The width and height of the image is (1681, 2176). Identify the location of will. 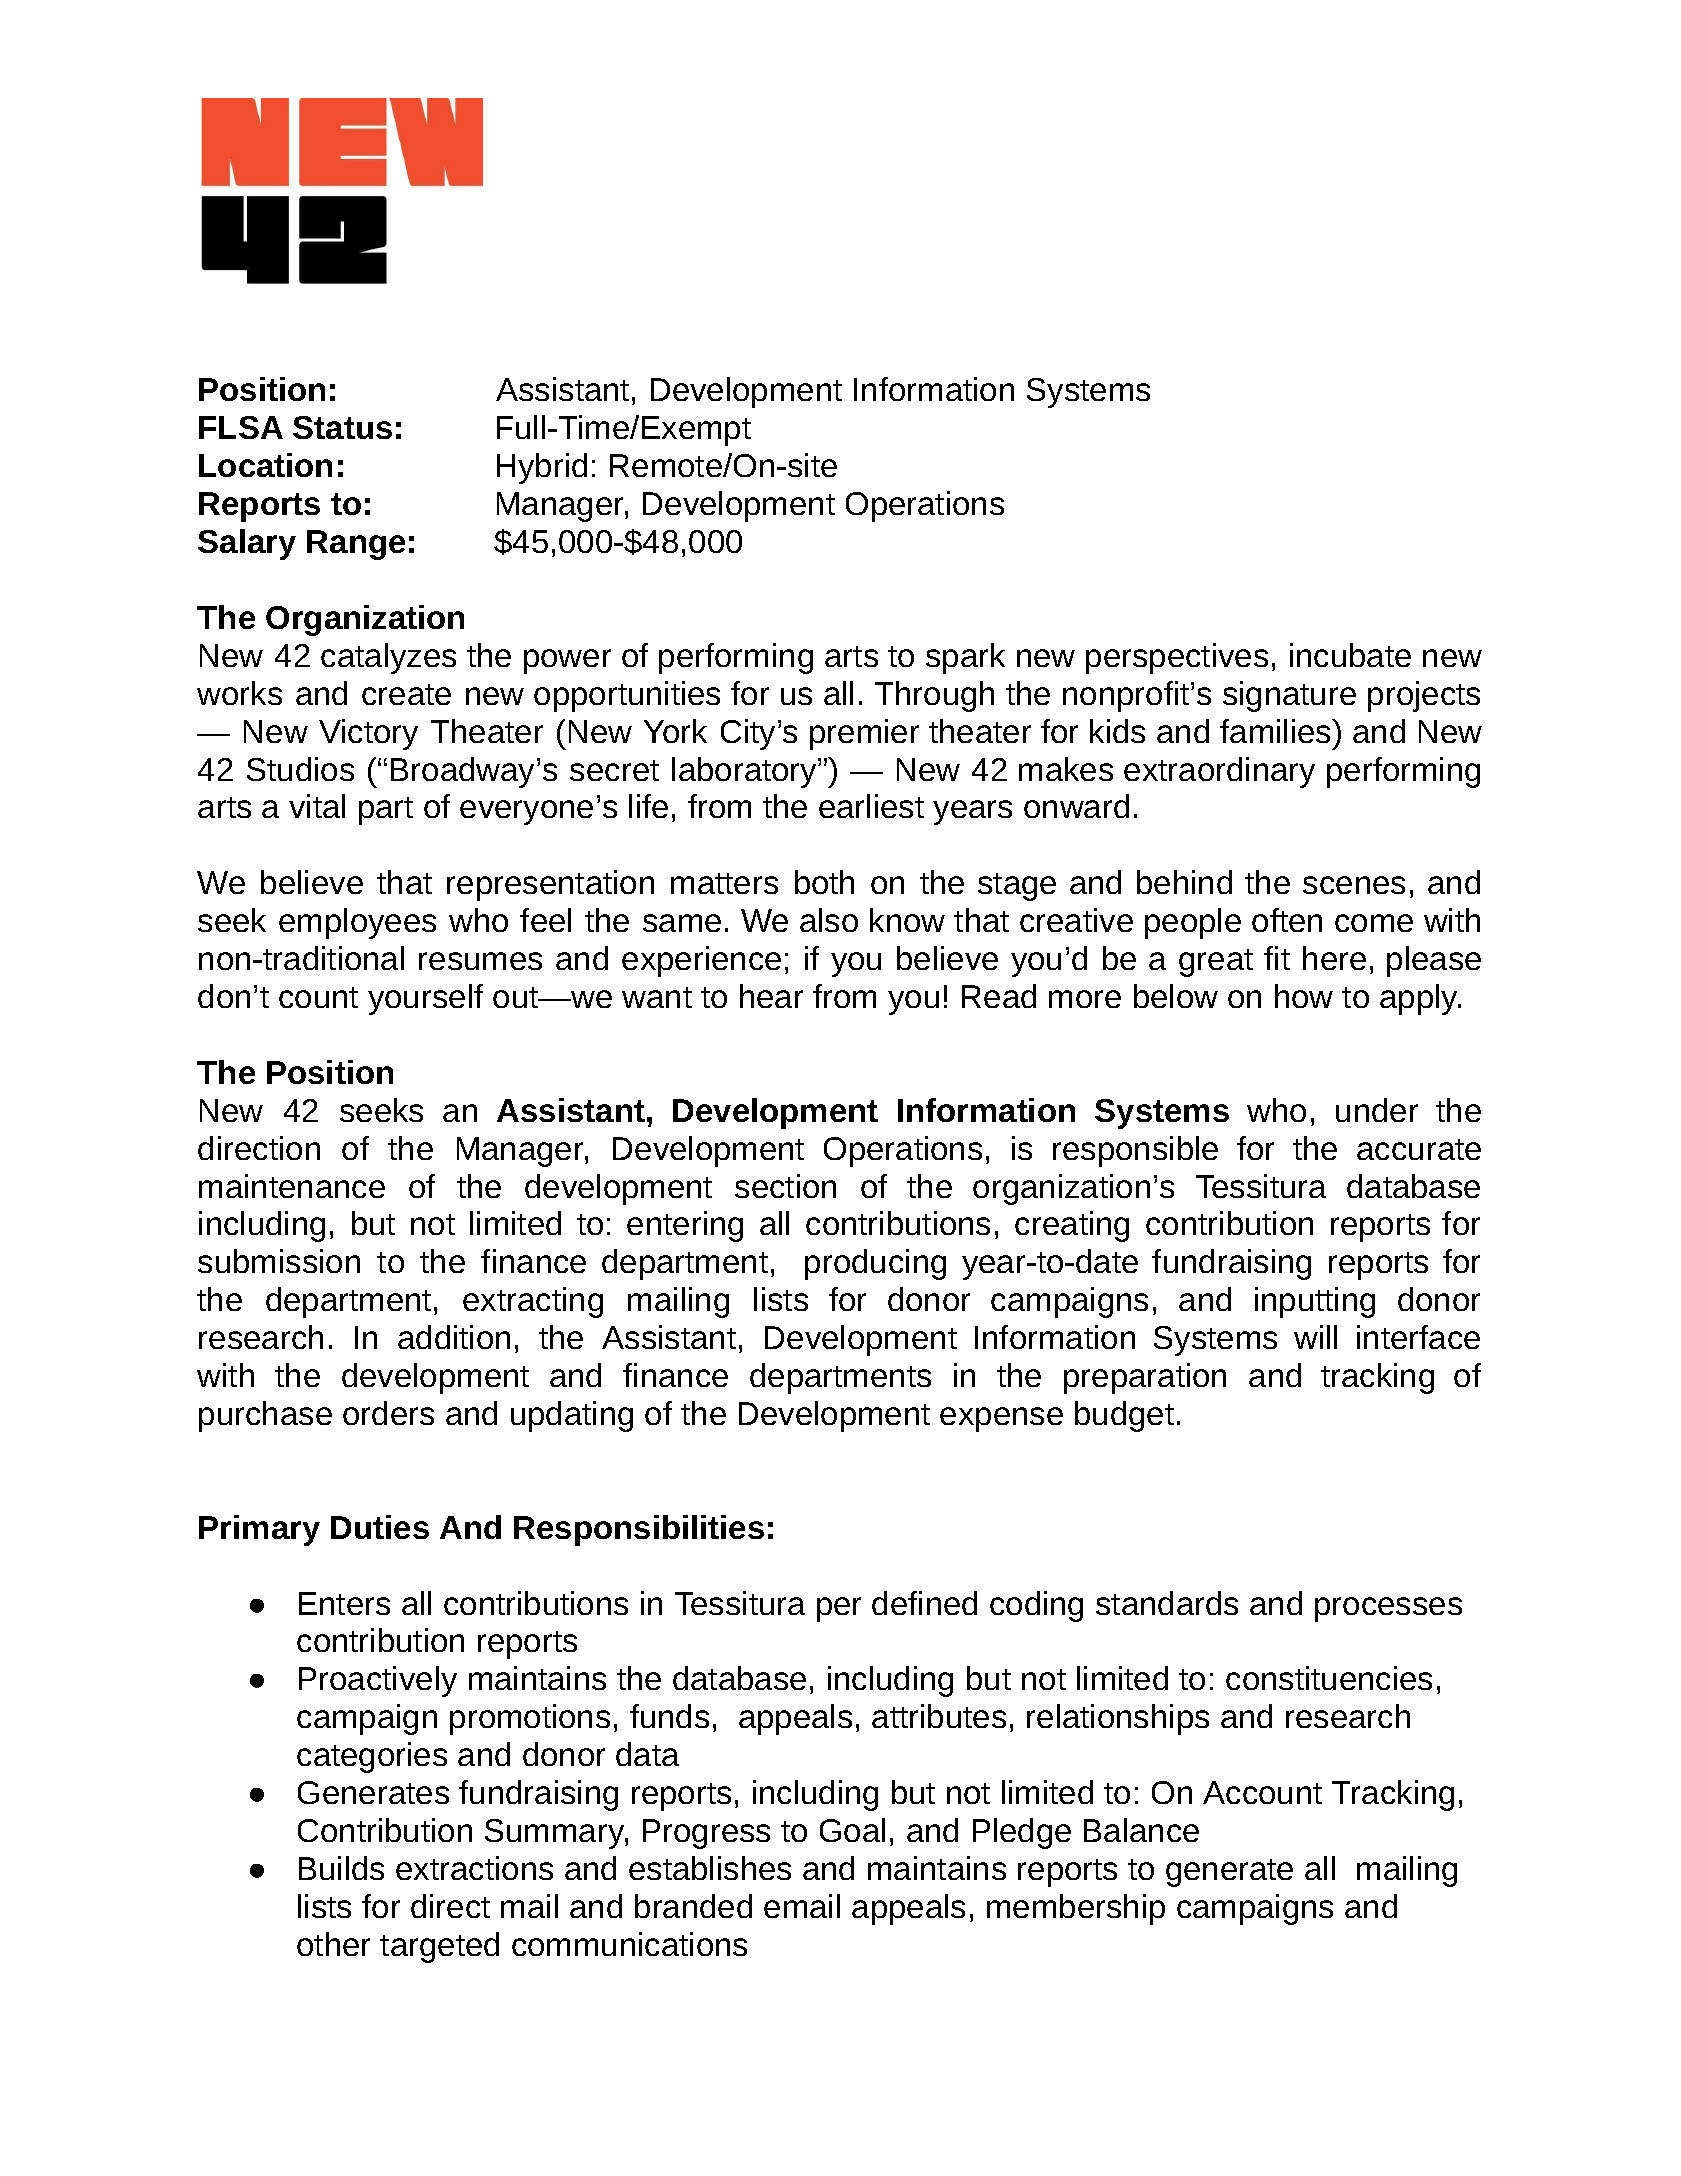
(1315, 1337).
